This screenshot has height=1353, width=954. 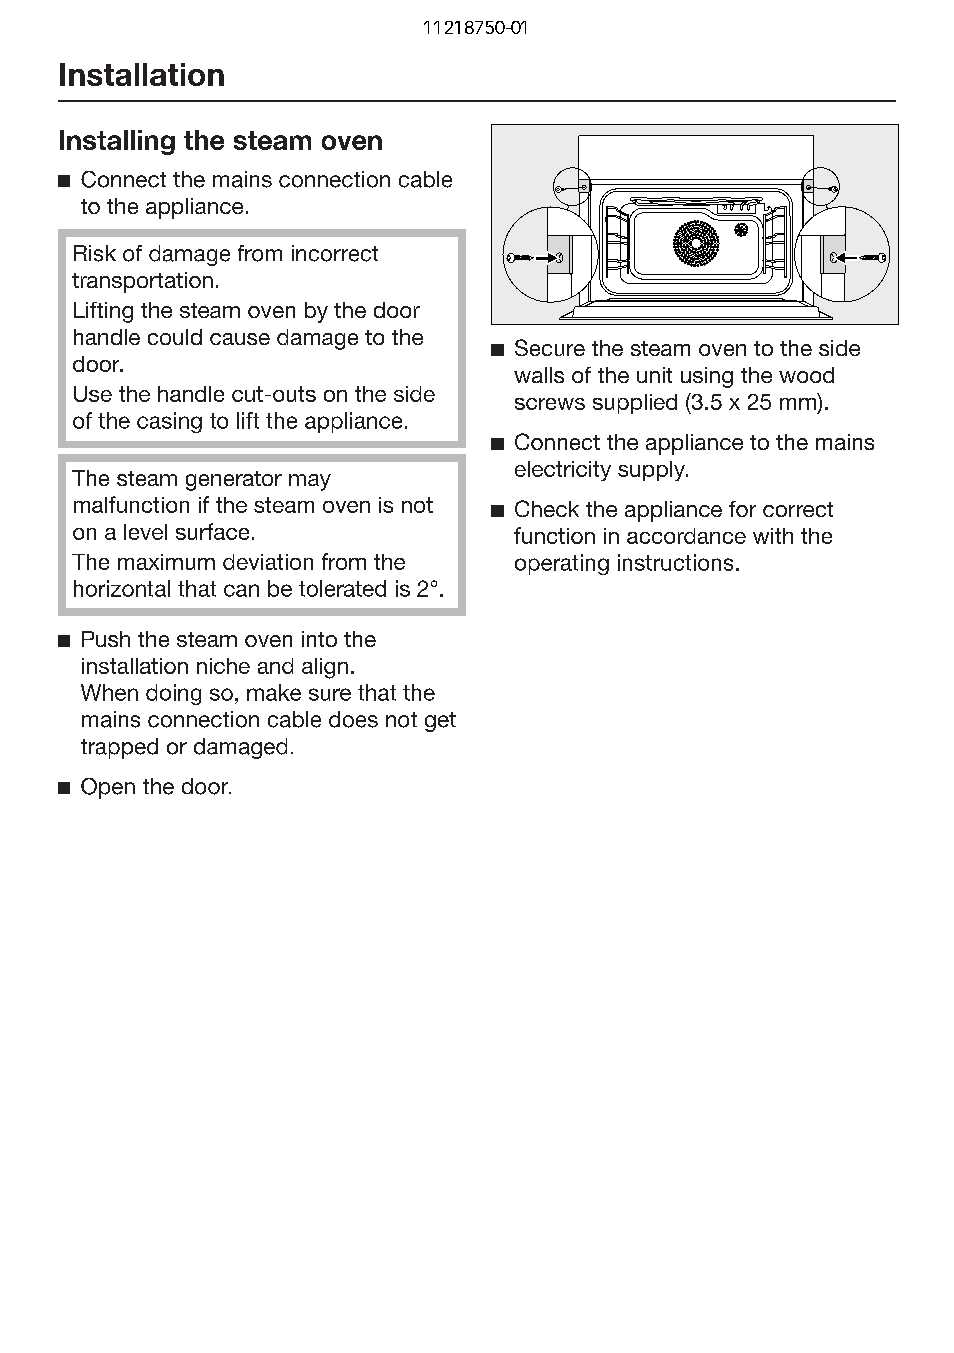 I want to click on Secure, so click(x=550, y=347).
